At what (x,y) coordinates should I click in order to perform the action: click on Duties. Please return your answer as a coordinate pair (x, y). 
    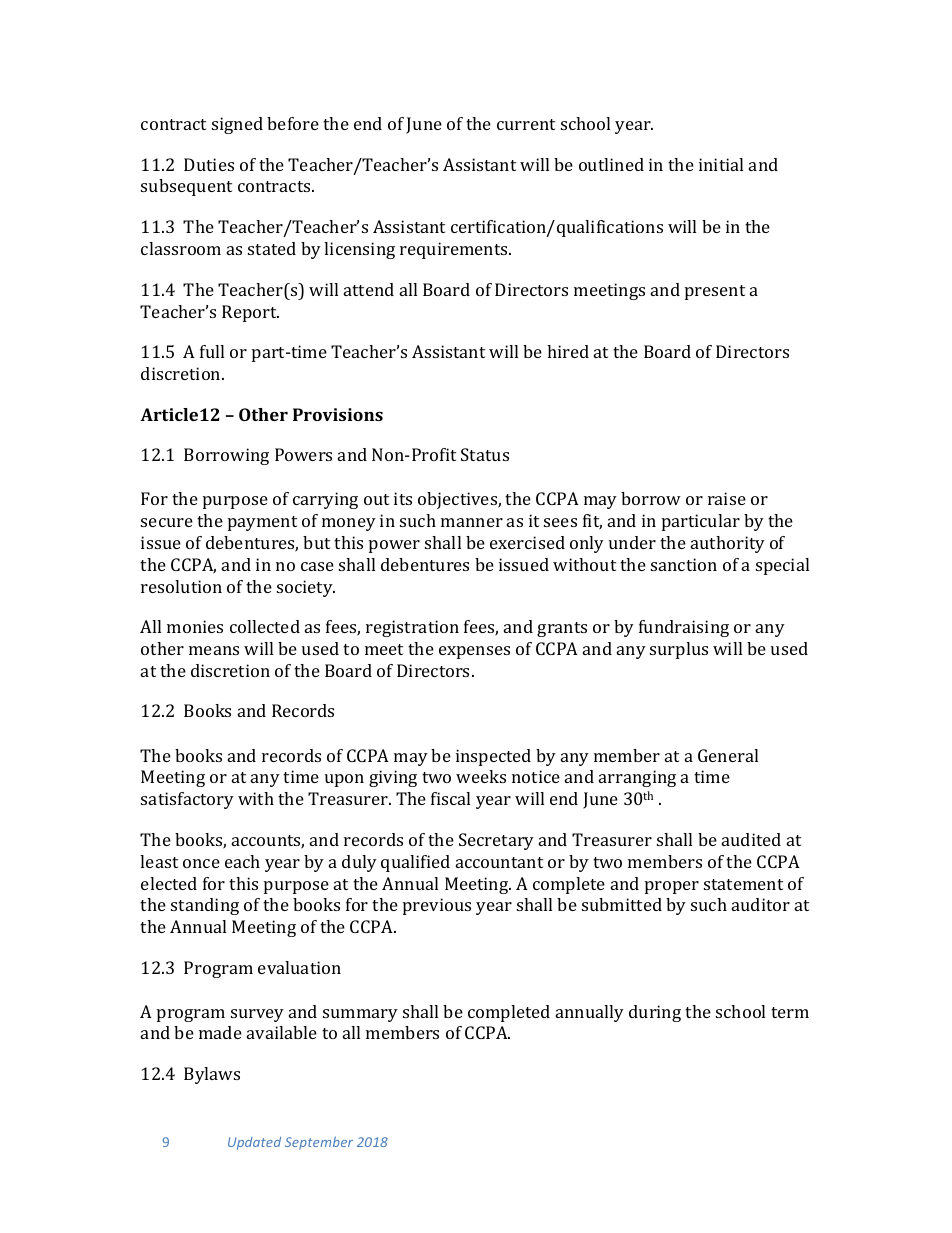
    Looking at the image, I should click on (209, 164).
